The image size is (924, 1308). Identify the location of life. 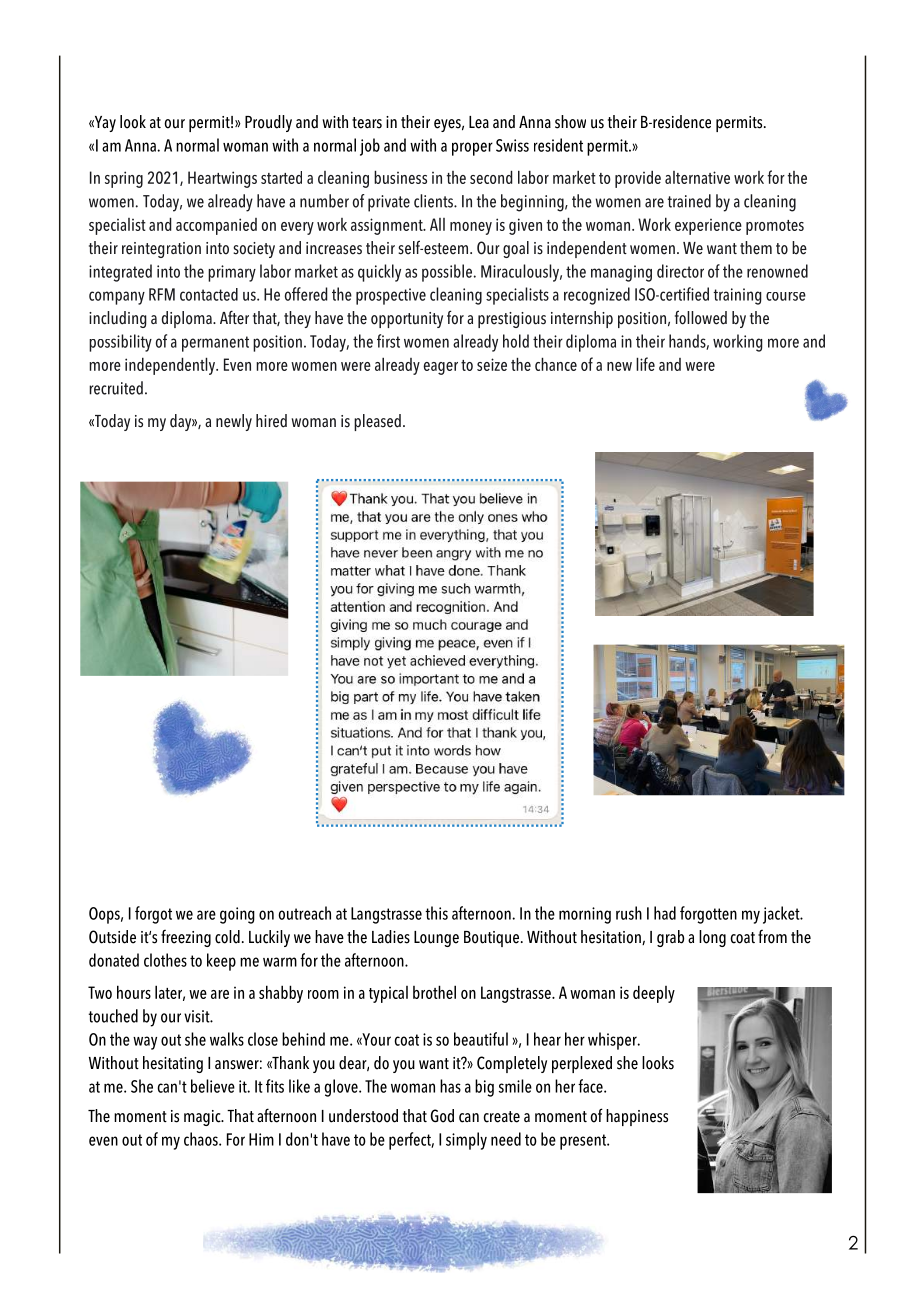
(645, 364).
